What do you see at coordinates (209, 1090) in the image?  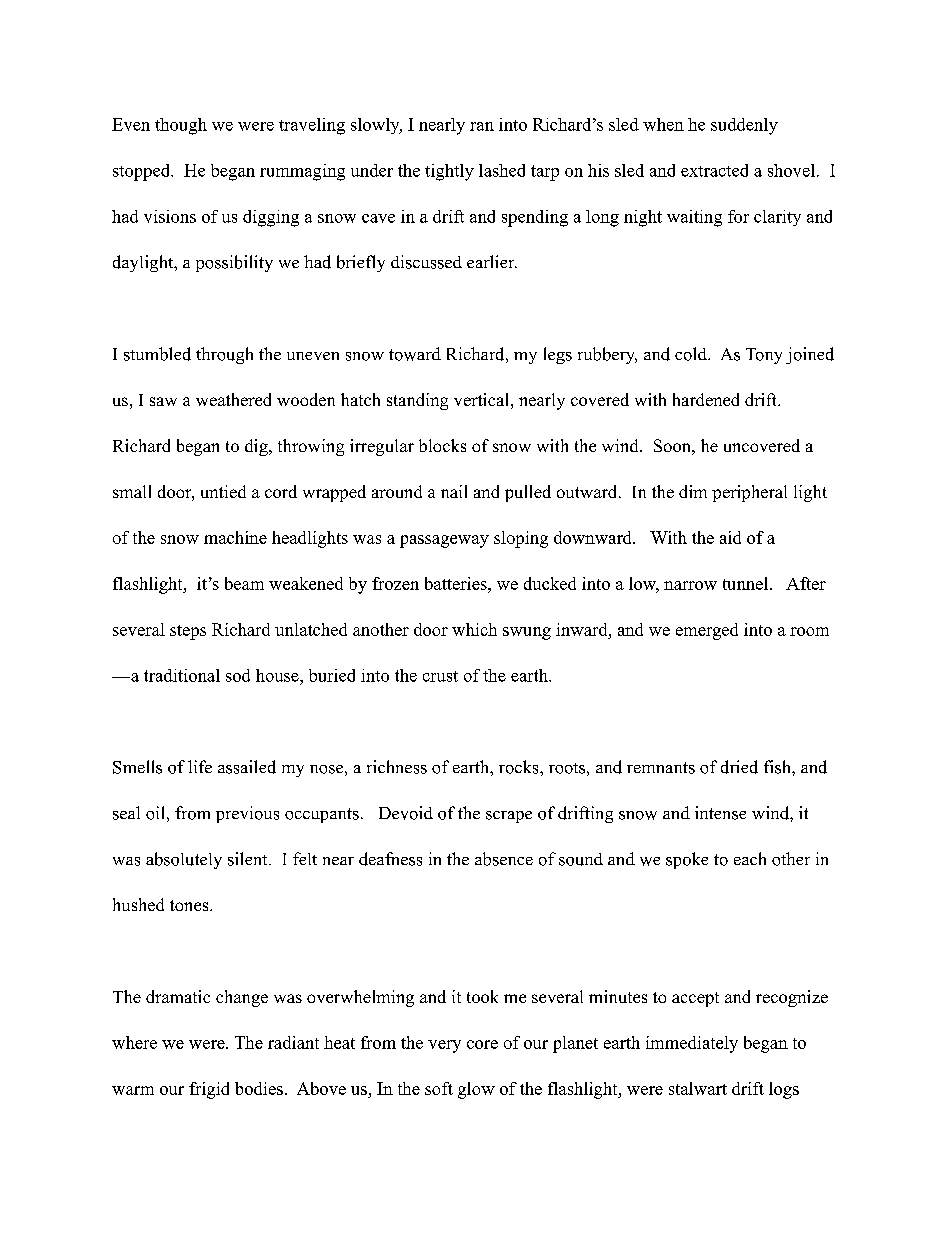 I see `frigid` at bounding box center [209, 1090].
